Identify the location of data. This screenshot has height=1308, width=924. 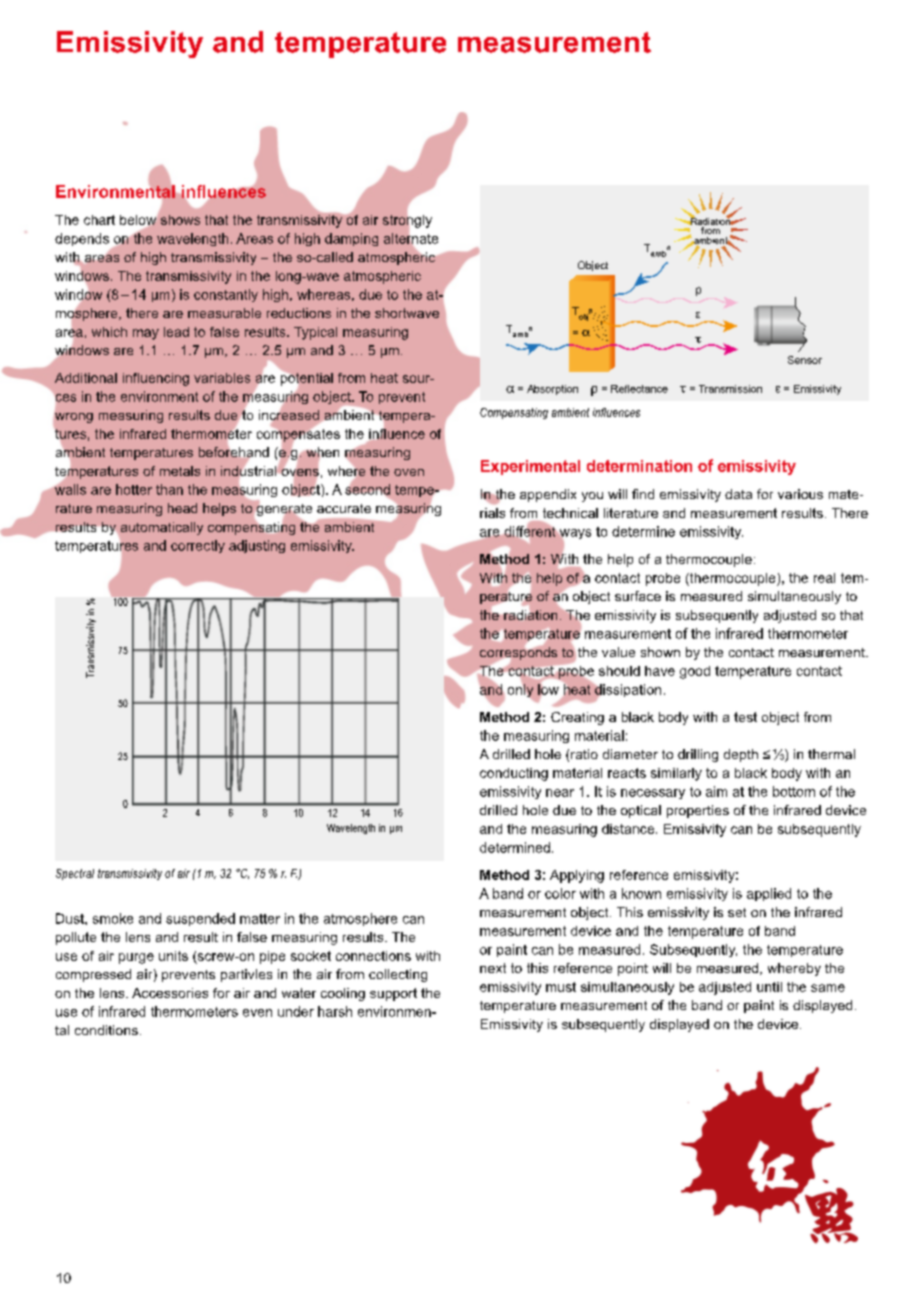
(738, 494).
